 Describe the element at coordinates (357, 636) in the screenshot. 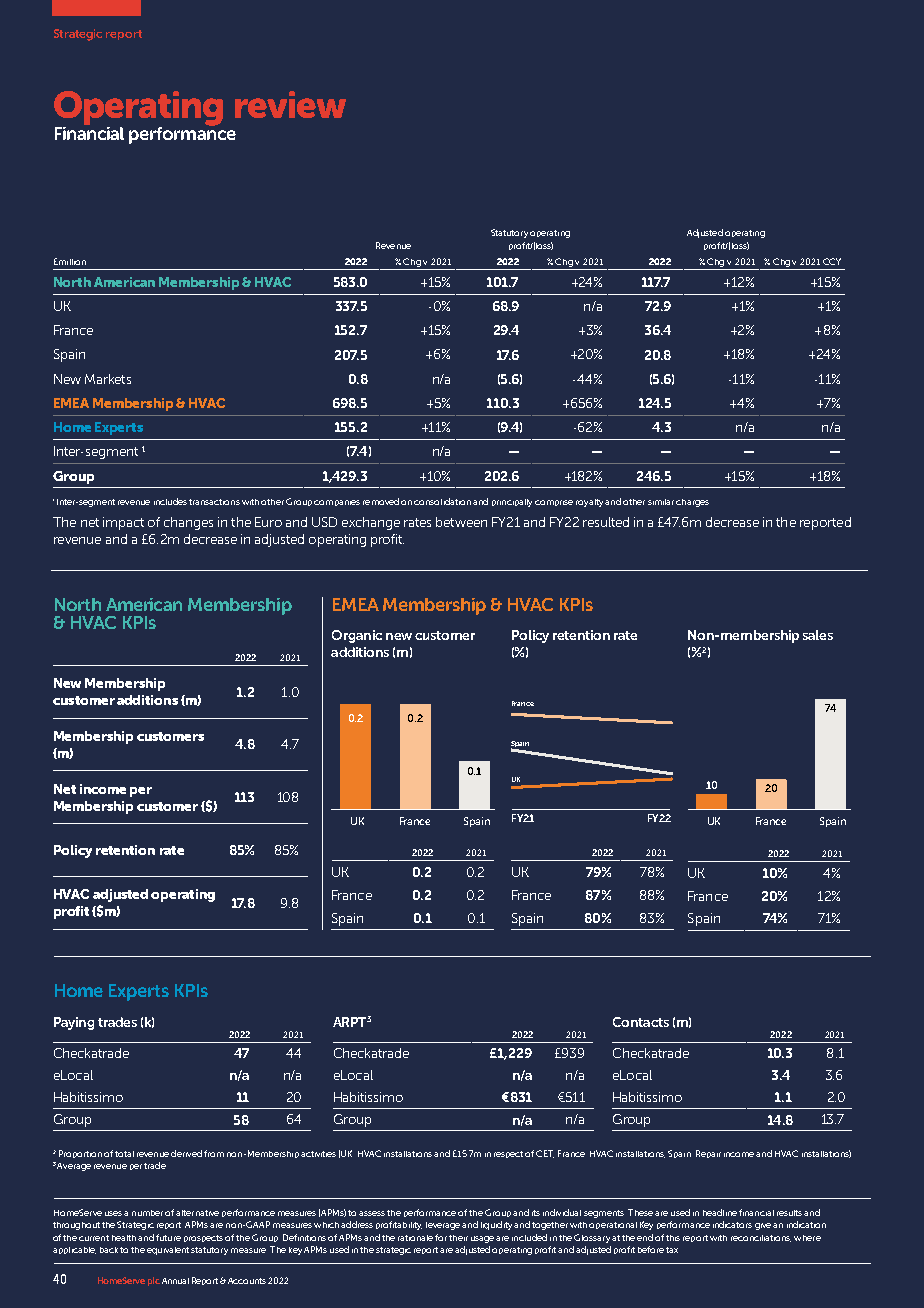

I see `Organic` at that location.
